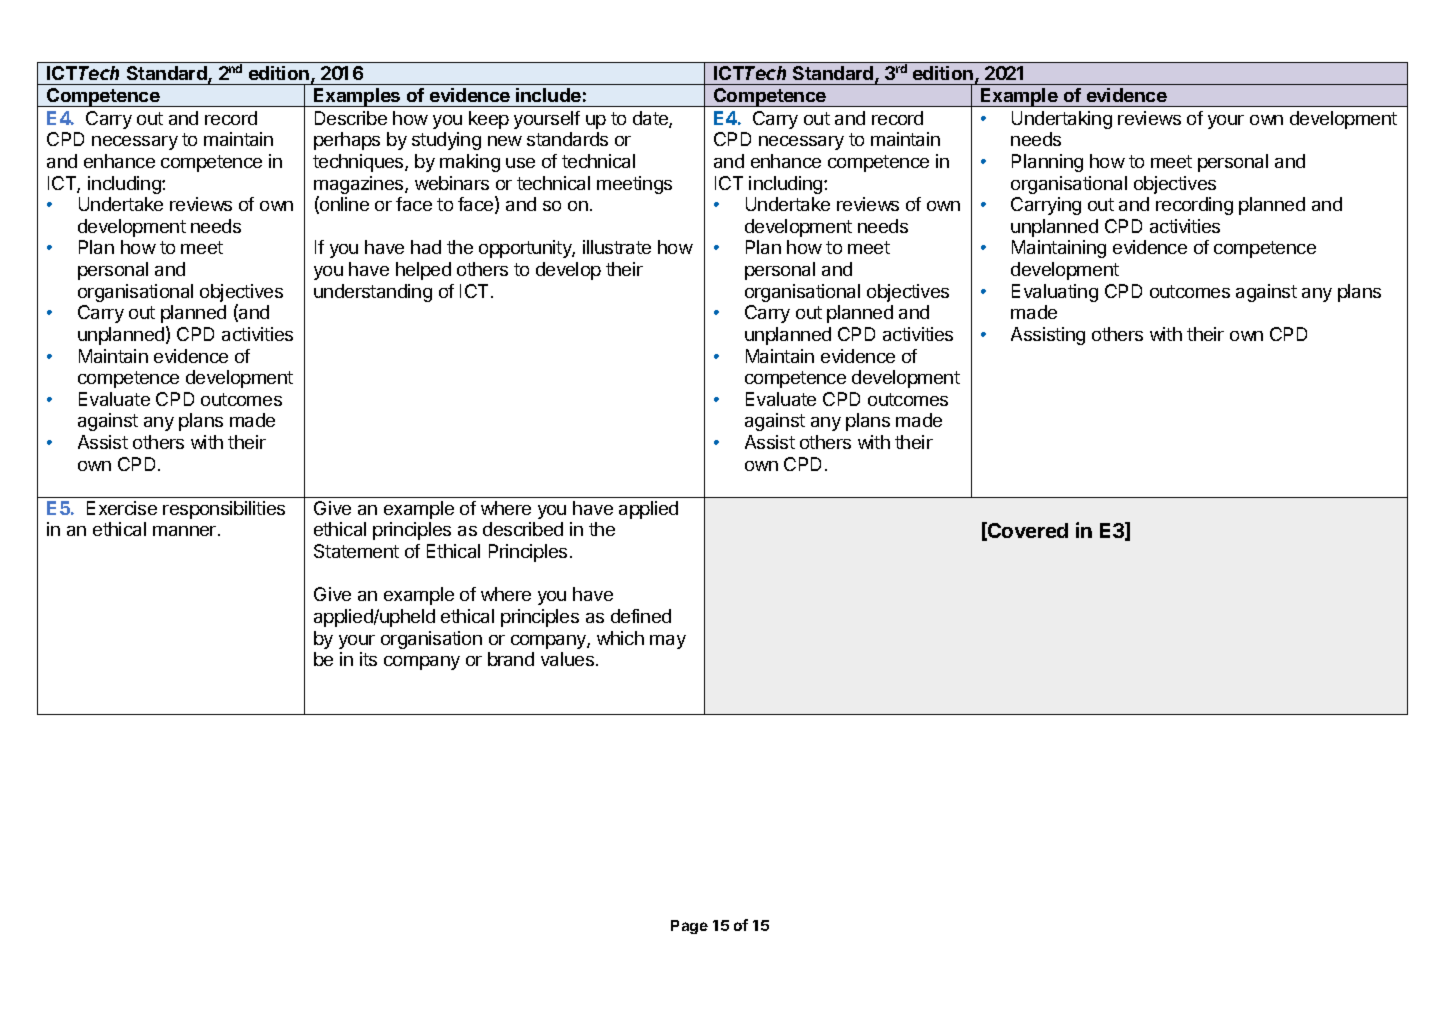 The image size is (1440, 1018). Describe the element at coordinates (617, 247) in the page. I see `illustrate` at that location.
